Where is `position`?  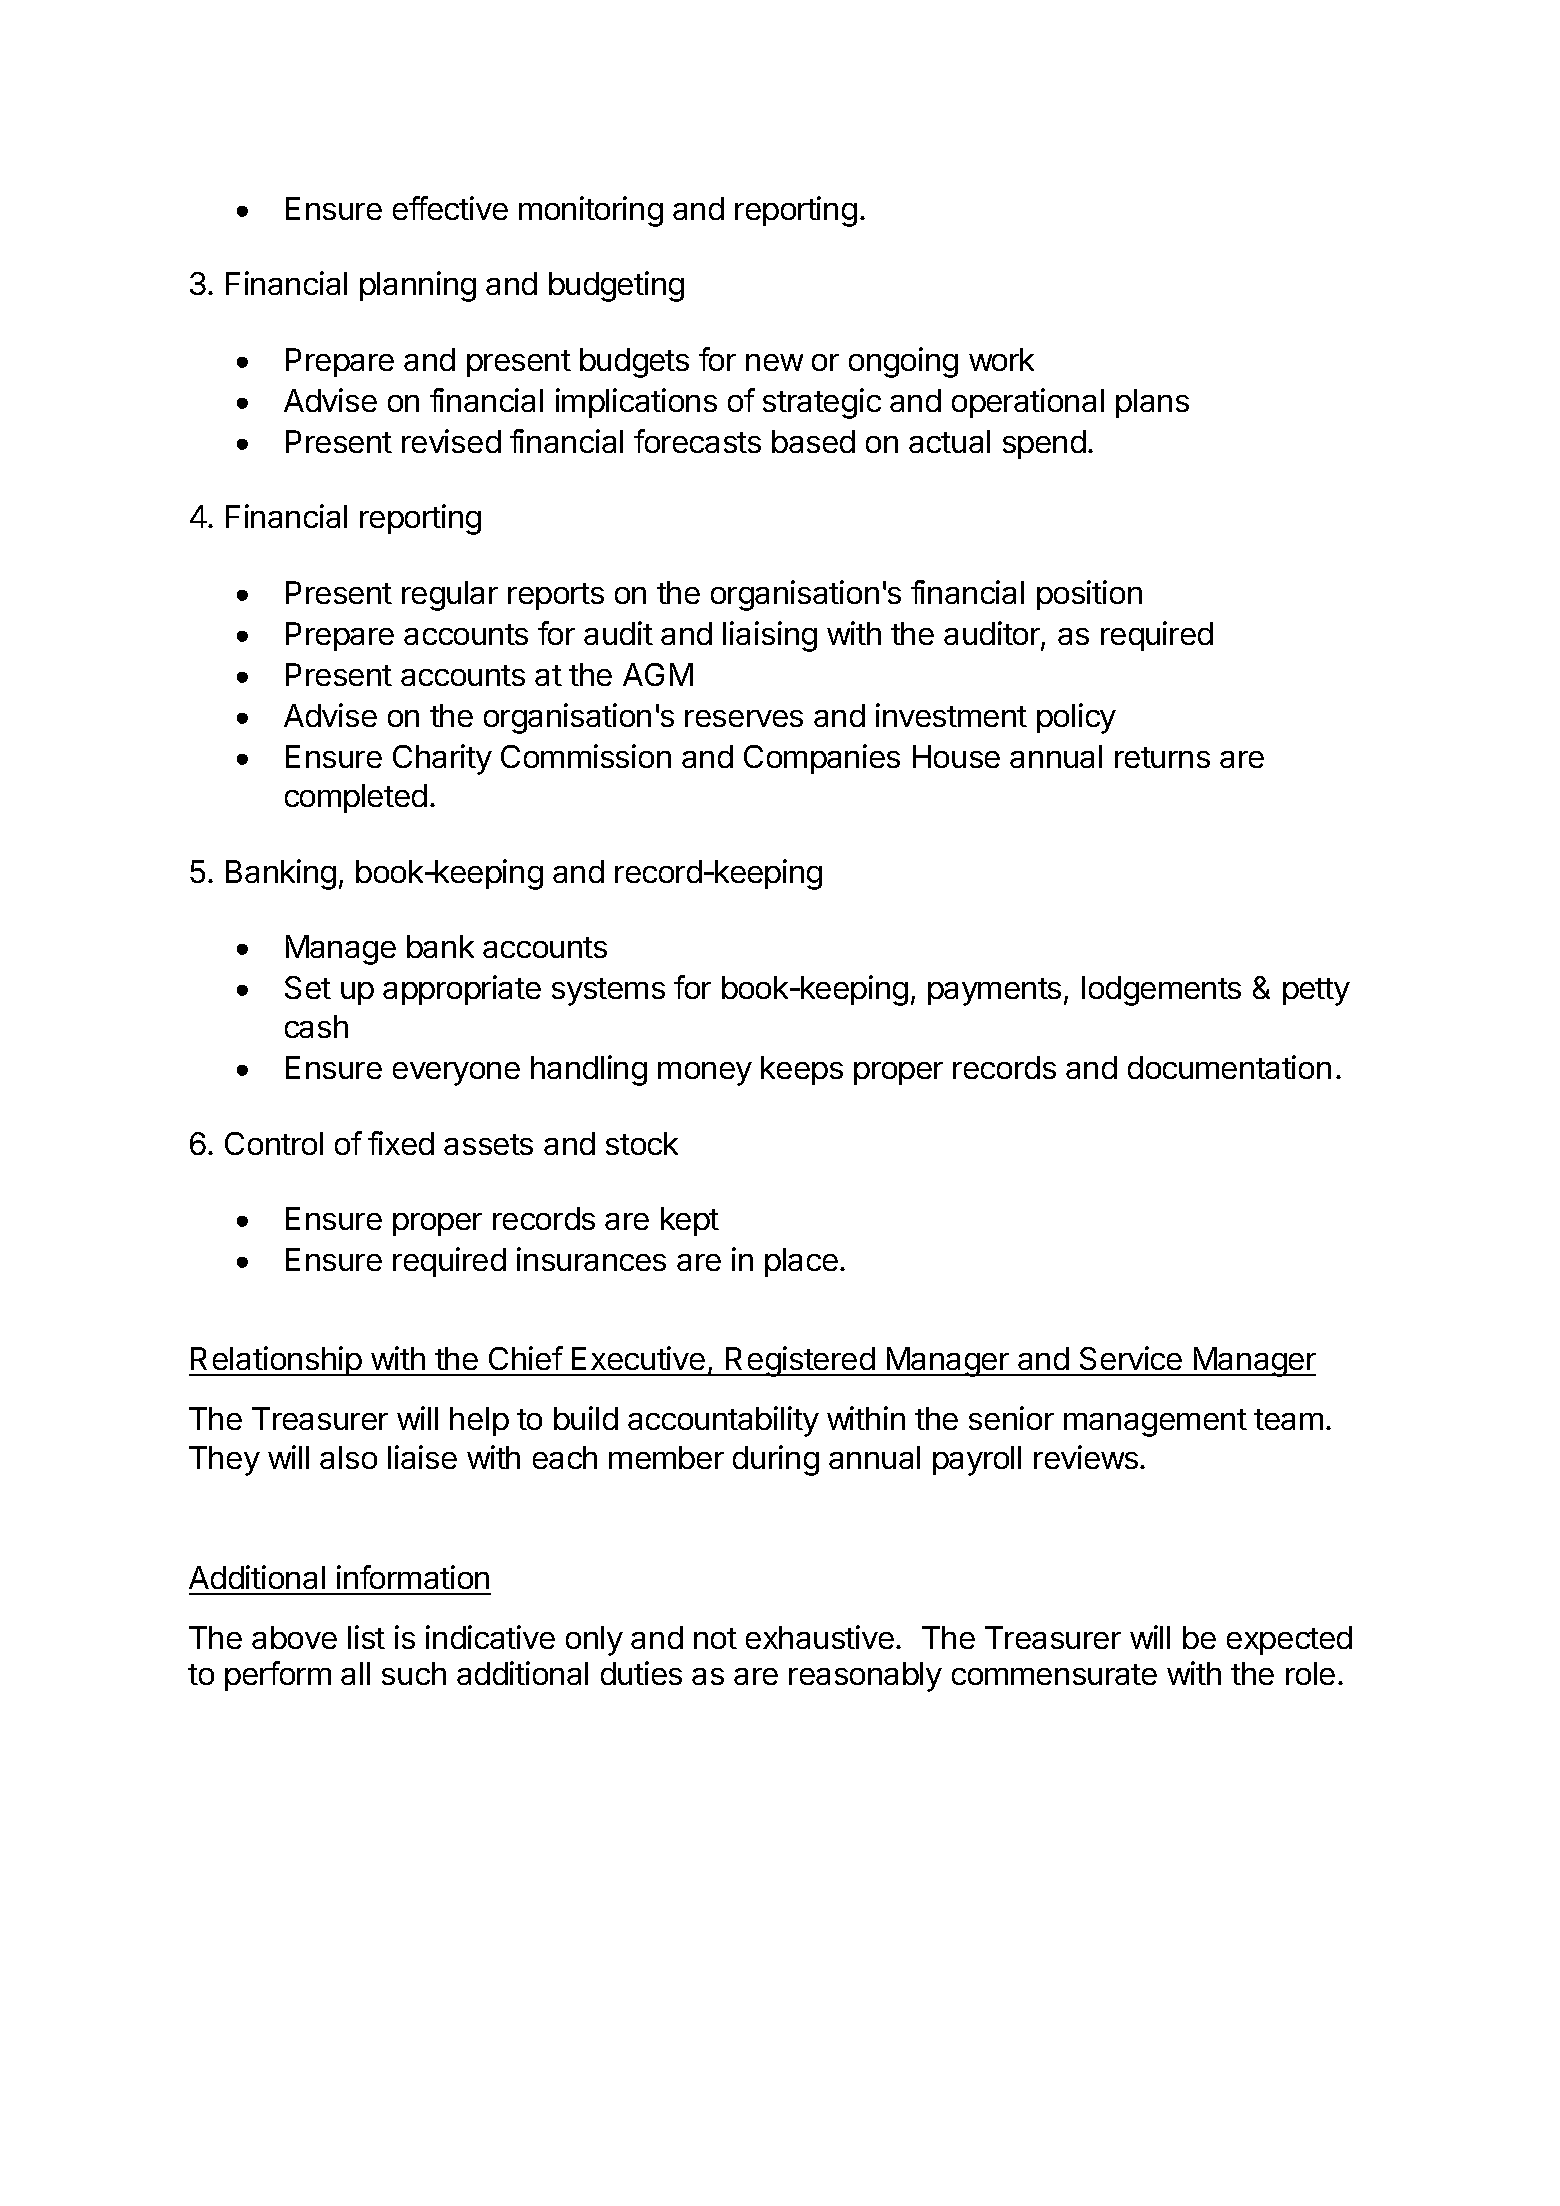 position is located at coordinates (1089, 595).
